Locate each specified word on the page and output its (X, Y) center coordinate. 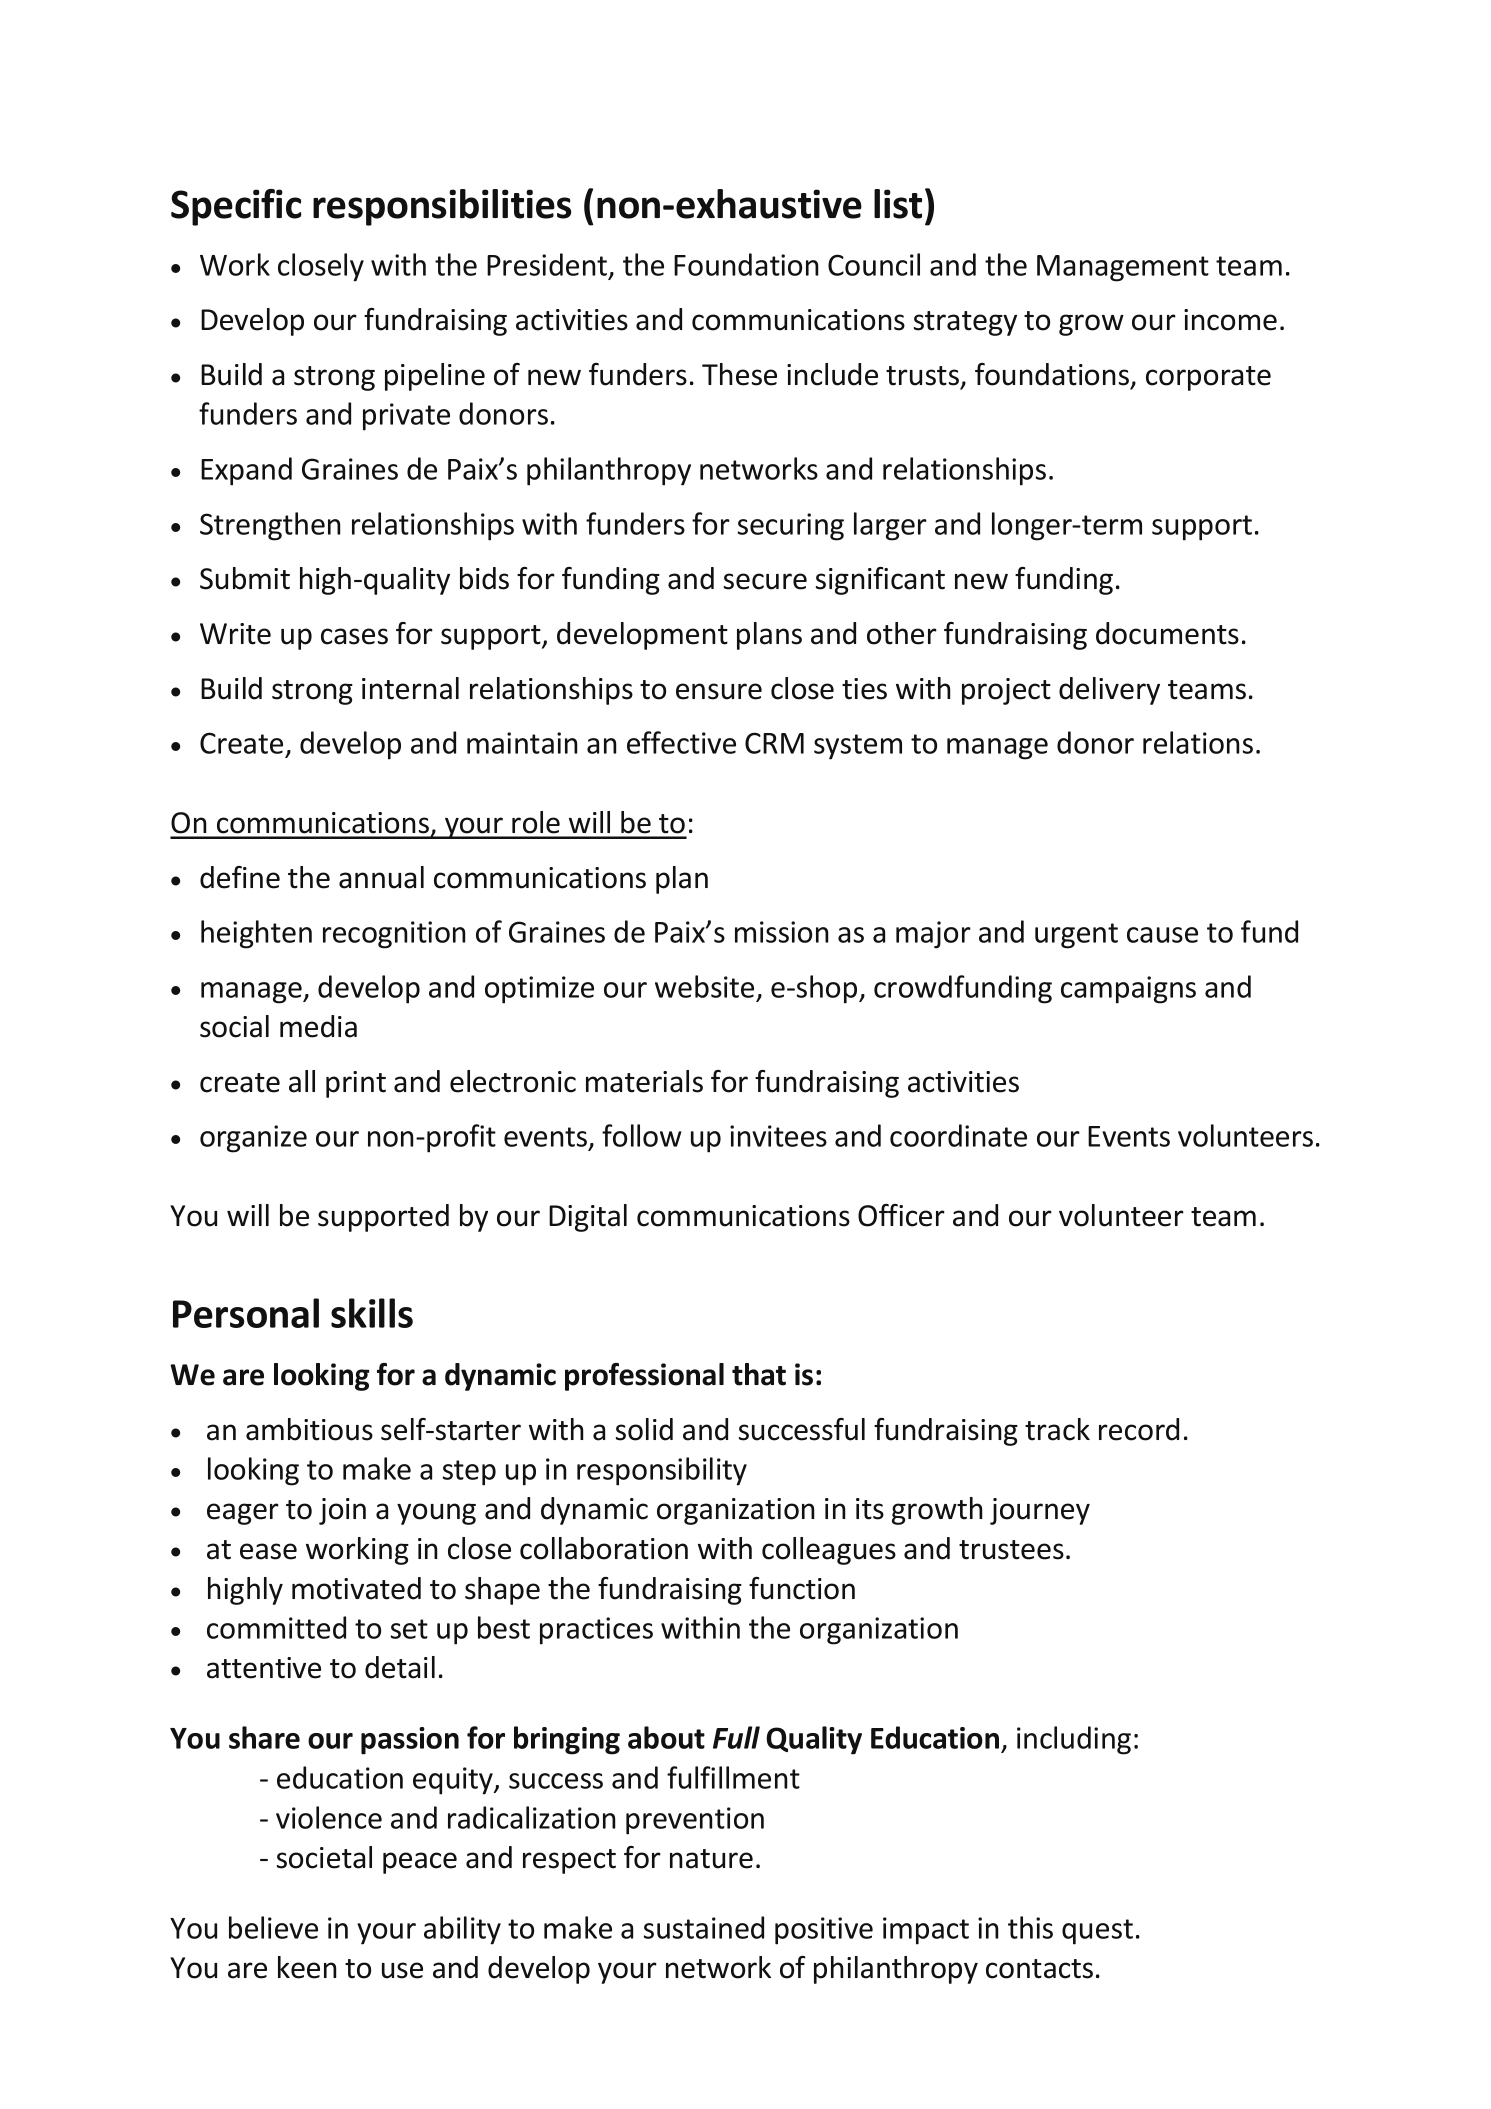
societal (324, 1857)
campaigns (1128, 990)
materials (644, 1081)
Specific (236, 207)
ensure (719, 691)
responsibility (662, 1471)
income (1230, 320)
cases (354, 636)
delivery (1109, 691)
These (739, 374)
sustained (704, 1927)
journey (1040, 1511)
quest (1097, 1932)
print (356, 1084)
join (342, 1511)
